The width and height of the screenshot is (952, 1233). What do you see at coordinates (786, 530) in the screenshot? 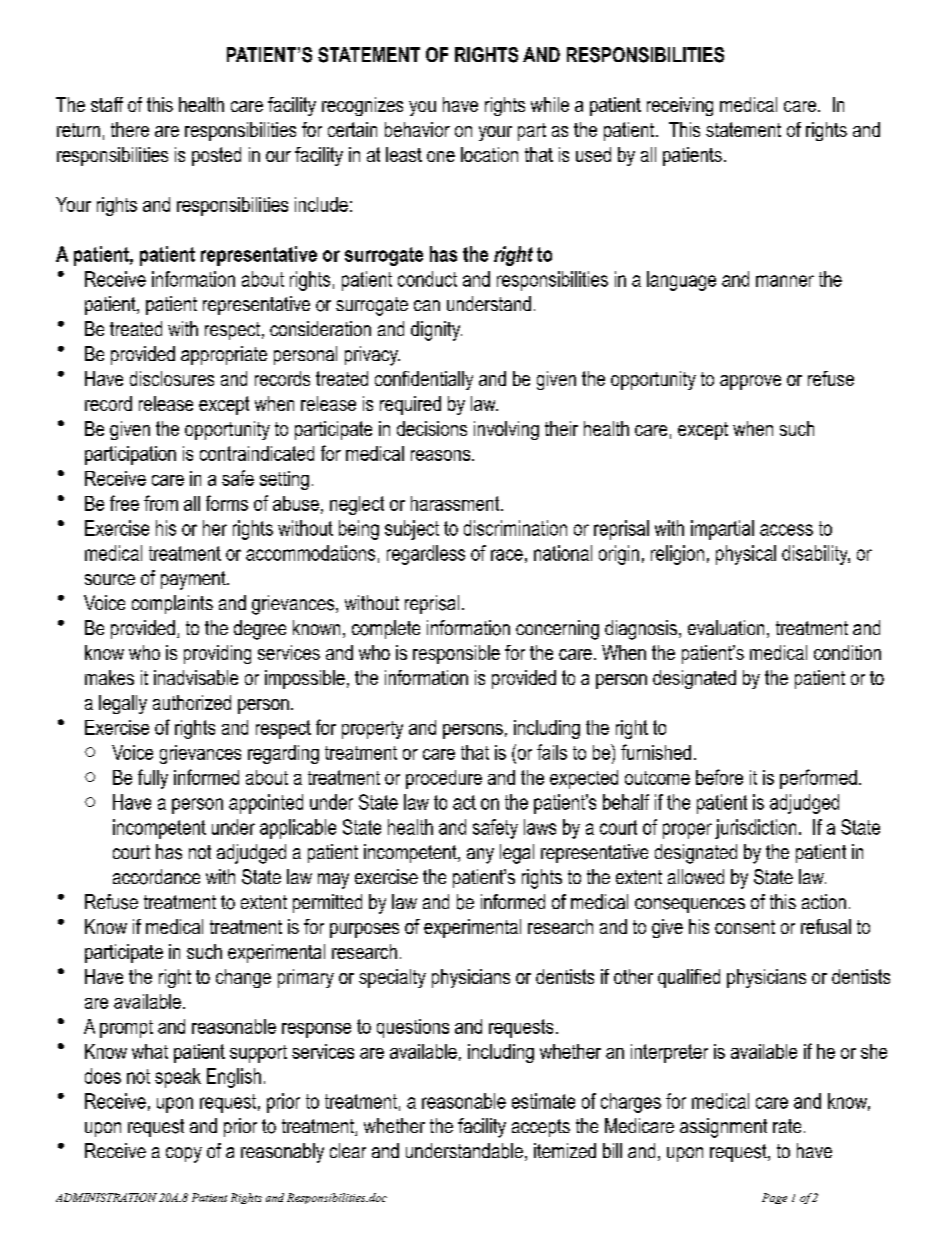
I see `access` at bounding box center [786, 530].
